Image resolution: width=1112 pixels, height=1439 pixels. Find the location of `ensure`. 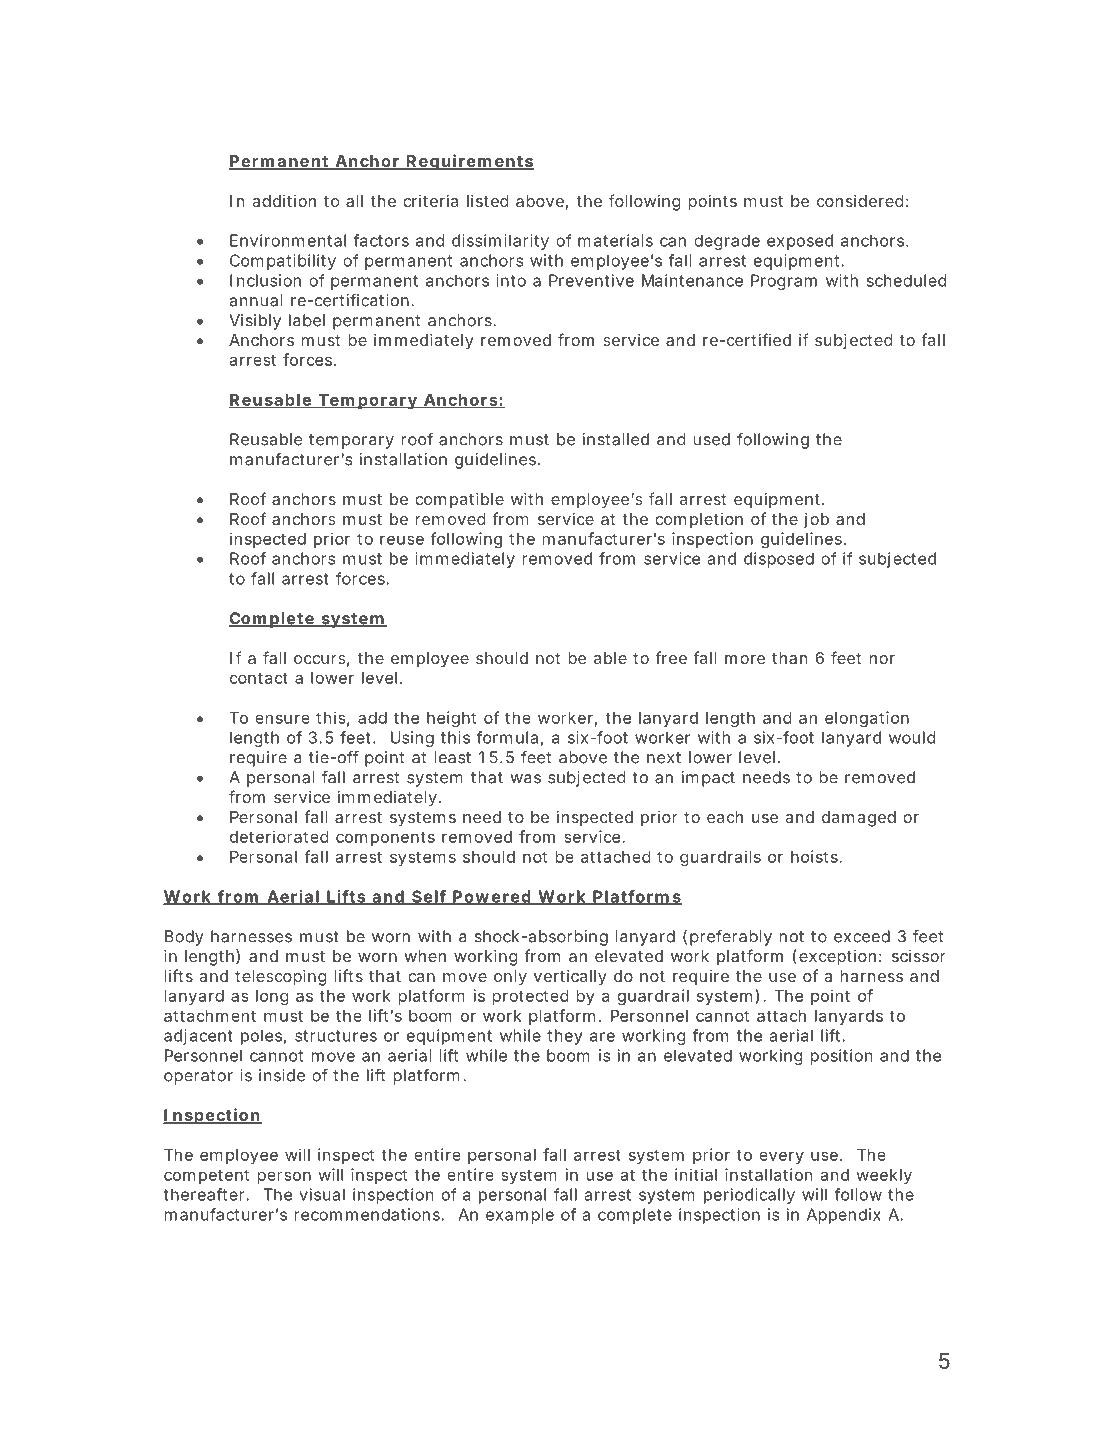

ensure is located at coordinates (282, 719).
